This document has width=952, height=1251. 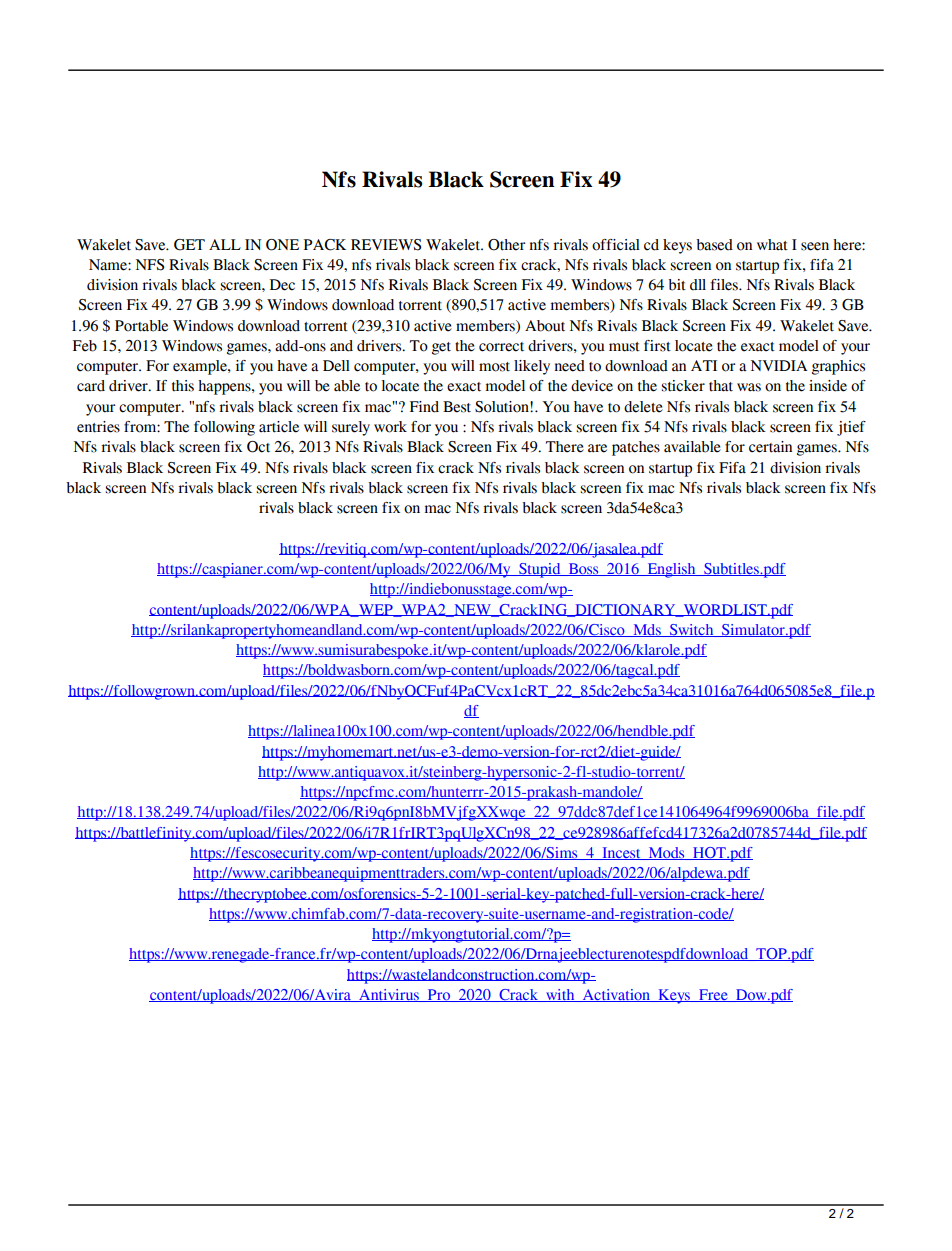 What do you see at coordinates (225, 244) in the document?
I see `ALL` at bounding box center [225, 244].
